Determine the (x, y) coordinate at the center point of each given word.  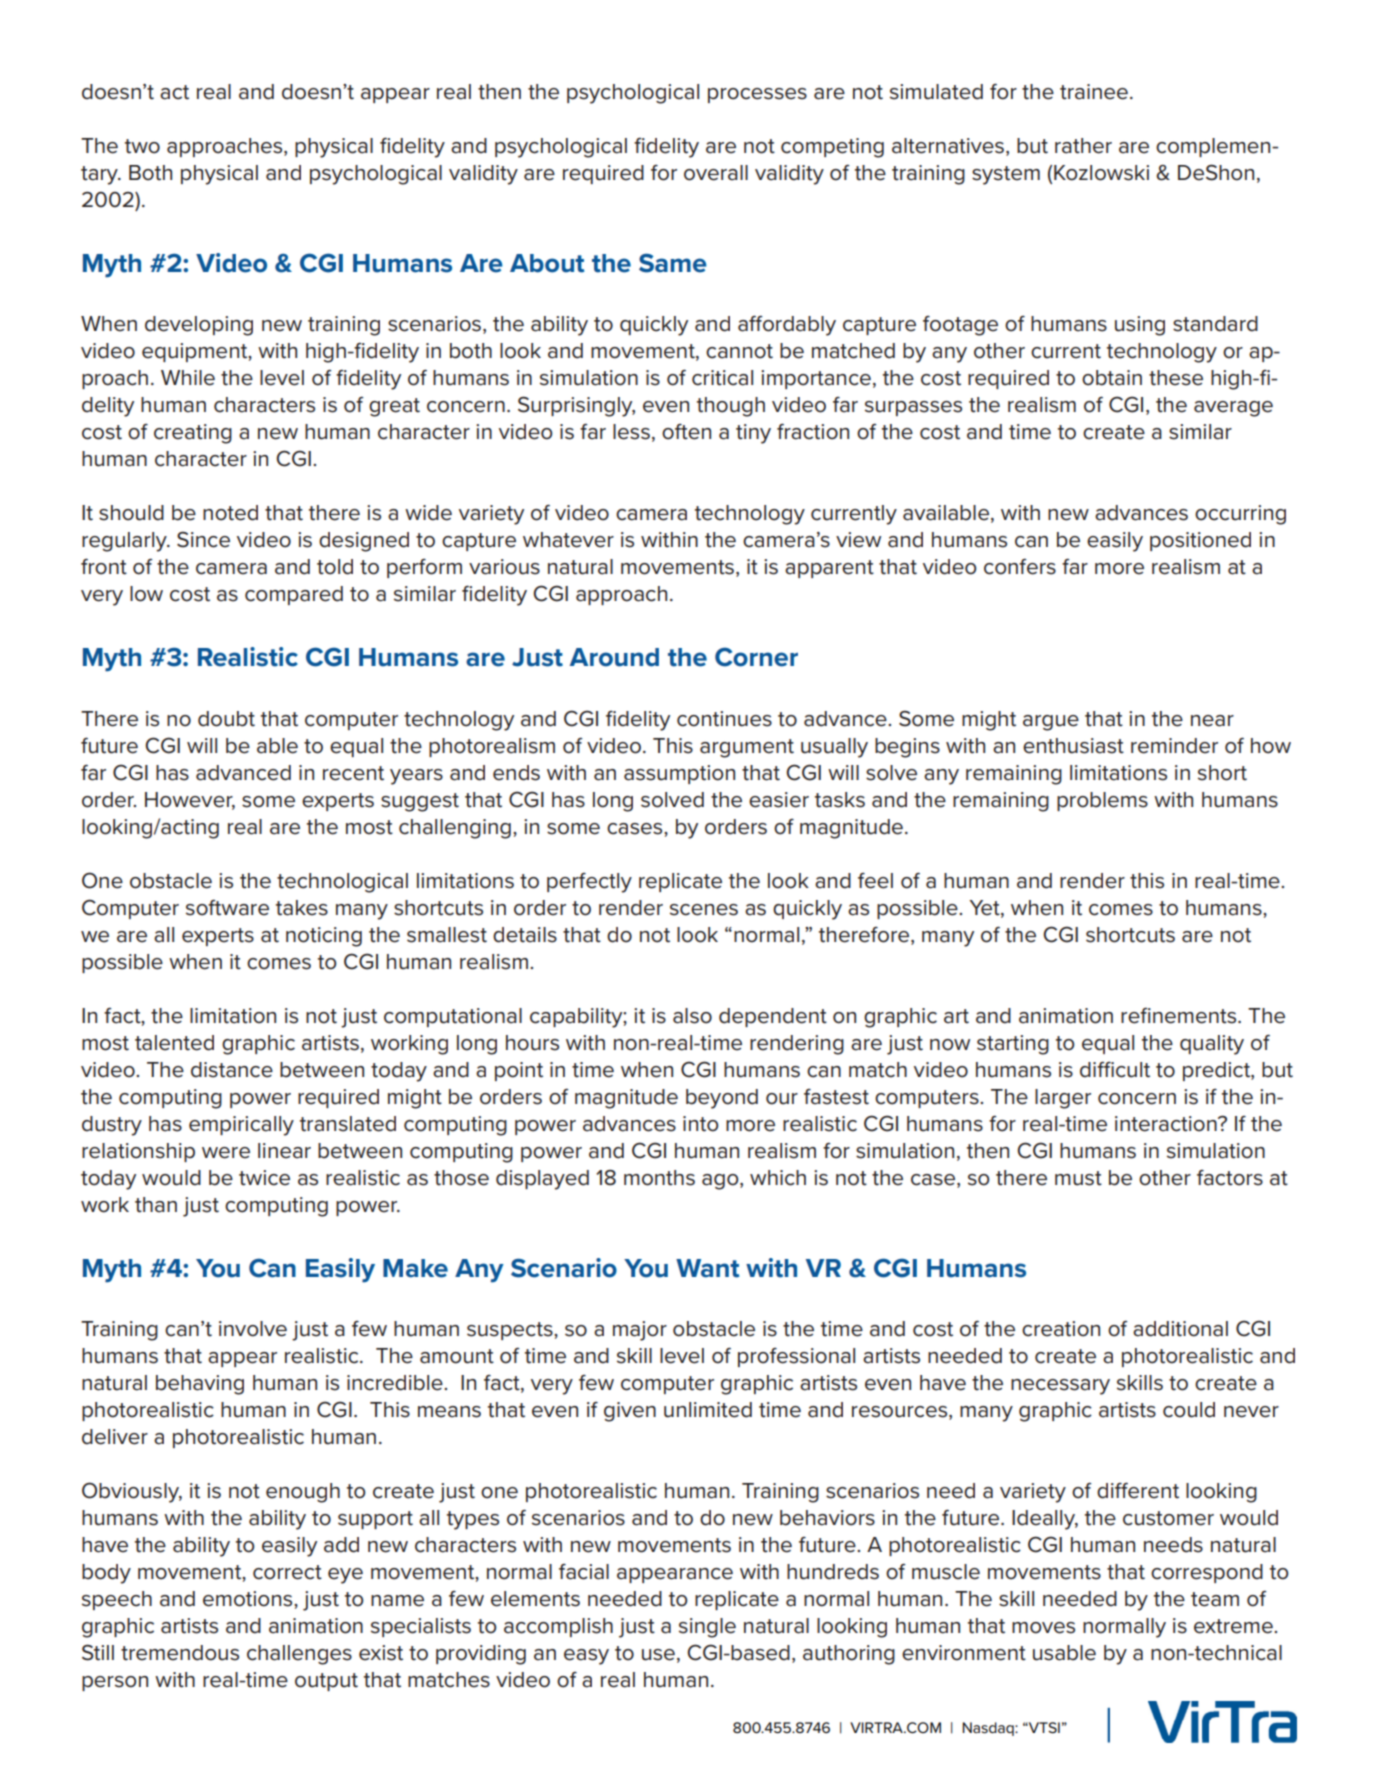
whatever (568, 540)
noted (230, 513)
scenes (704, 910)
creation (1061, 1329)
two (142, 146)
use (658, 1655)
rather (1083, 146)
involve (253, 1329)
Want (707, 1268)
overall (716, 173)
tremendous (180, 1653)
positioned (1200, 541)
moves (1043, 1628)
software (227, 908)
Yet (985, 908)
